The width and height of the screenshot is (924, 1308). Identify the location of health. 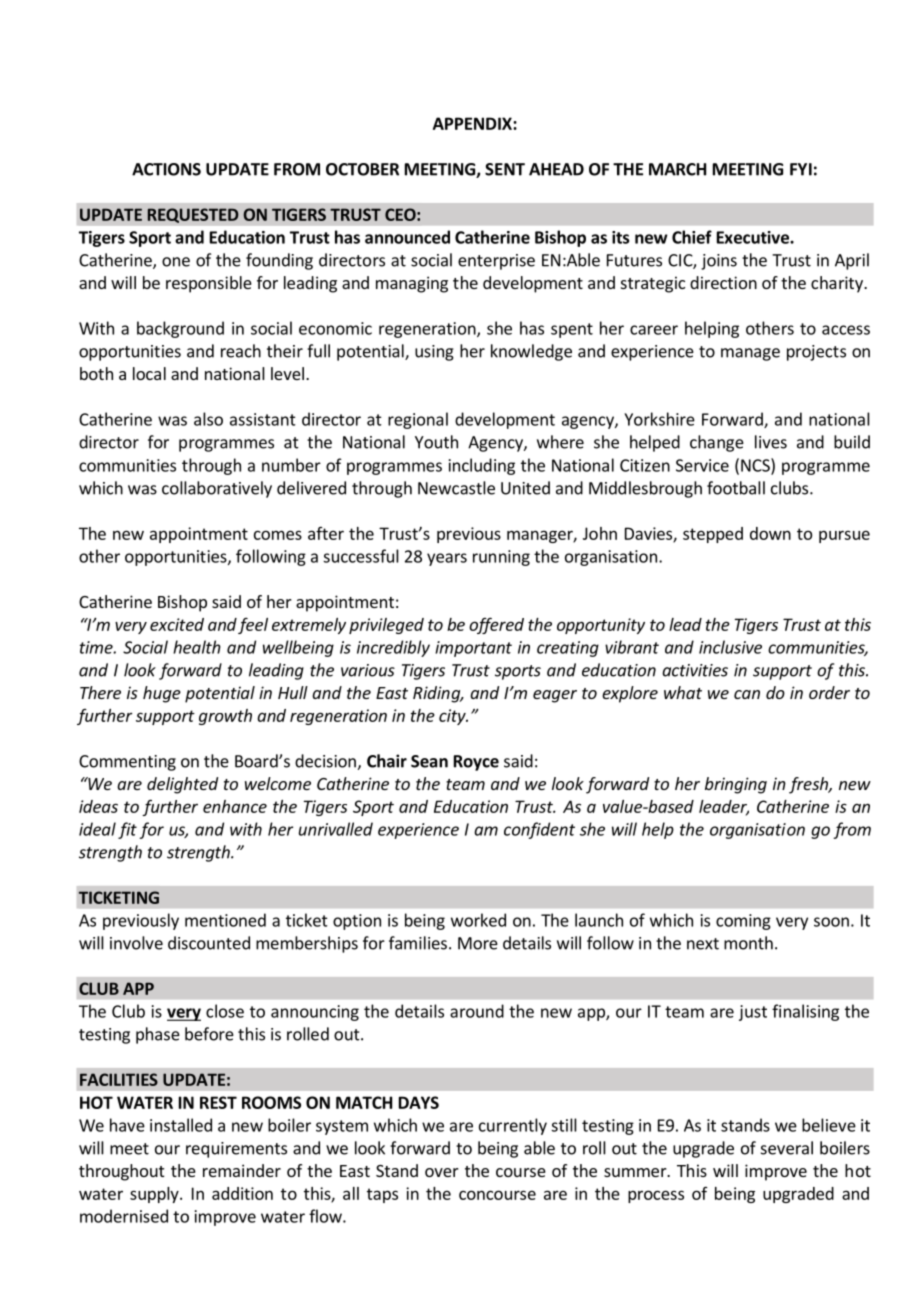
(197, 647).
